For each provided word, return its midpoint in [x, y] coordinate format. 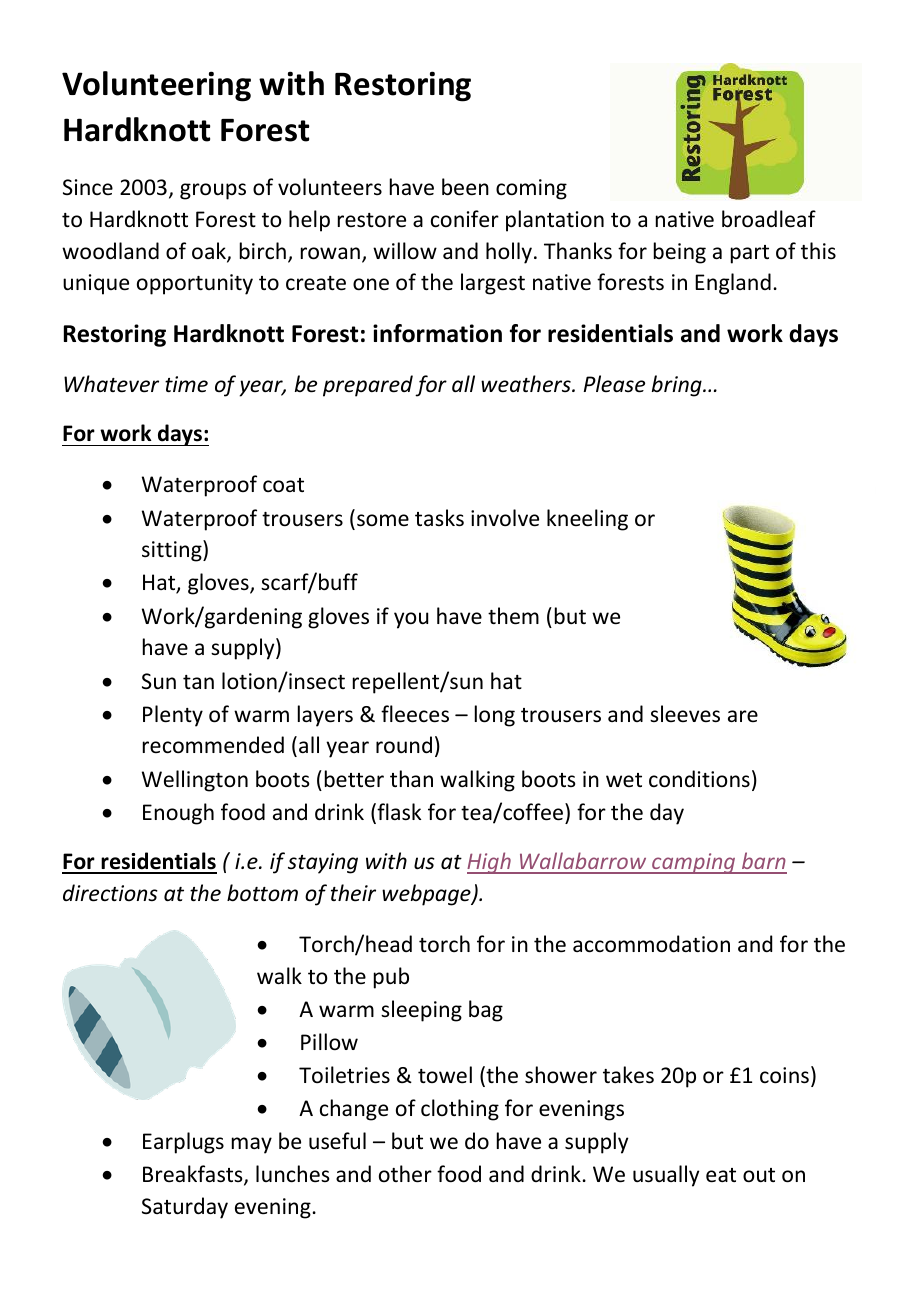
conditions [699, 779]
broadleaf [769, 219]
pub [391, 978]
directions [110, 893]
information [437, 333]
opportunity [195, 284]
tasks [439, 518]
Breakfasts [194, 1175]
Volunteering [156, 86]
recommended [213, 745]
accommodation [651, 944]
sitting [173, 551]
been [465, 187]
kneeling [587, 520]
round [404, 745]
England [733, 284]
